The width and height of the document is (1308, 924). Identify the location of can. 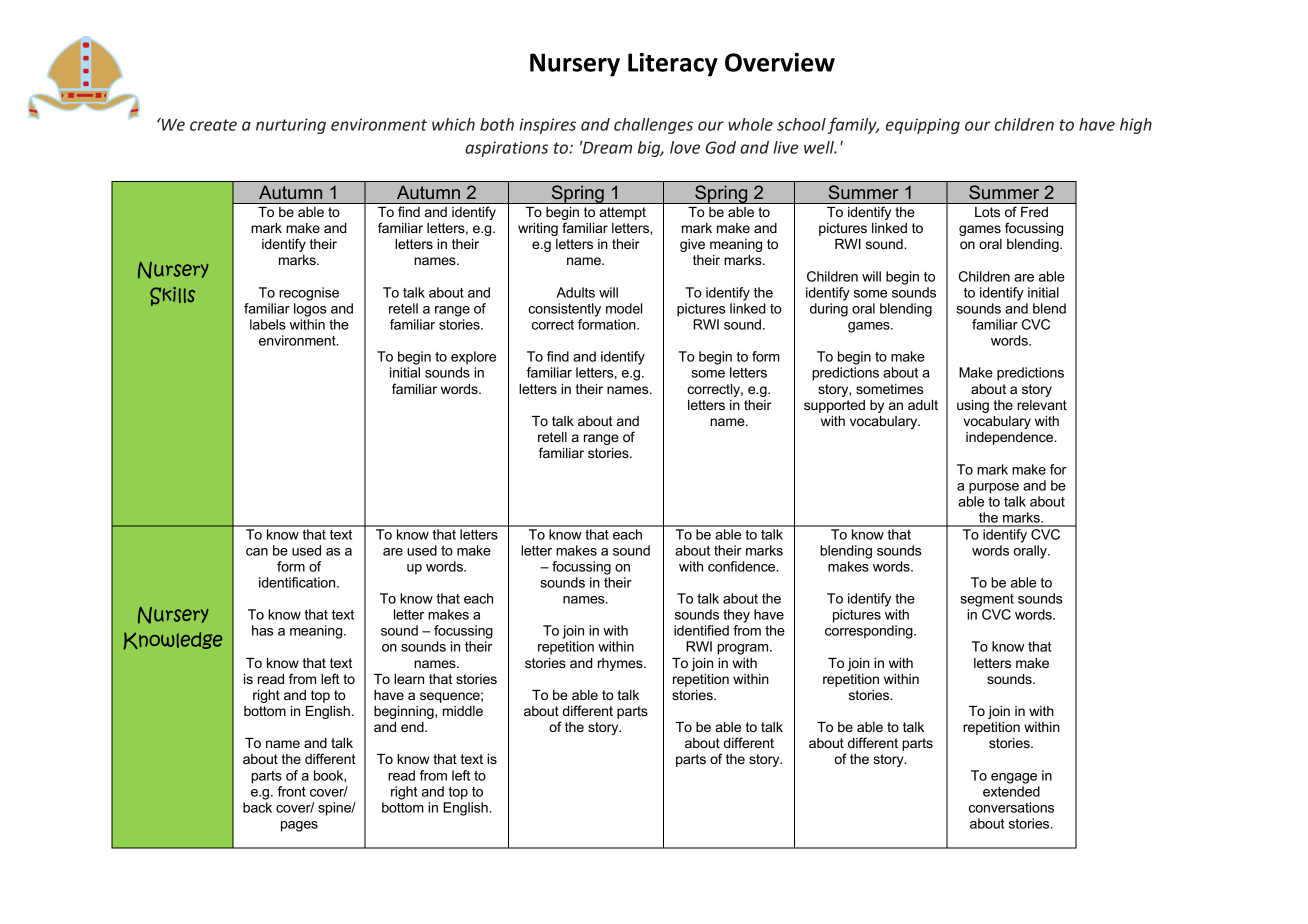
(257, 552).
